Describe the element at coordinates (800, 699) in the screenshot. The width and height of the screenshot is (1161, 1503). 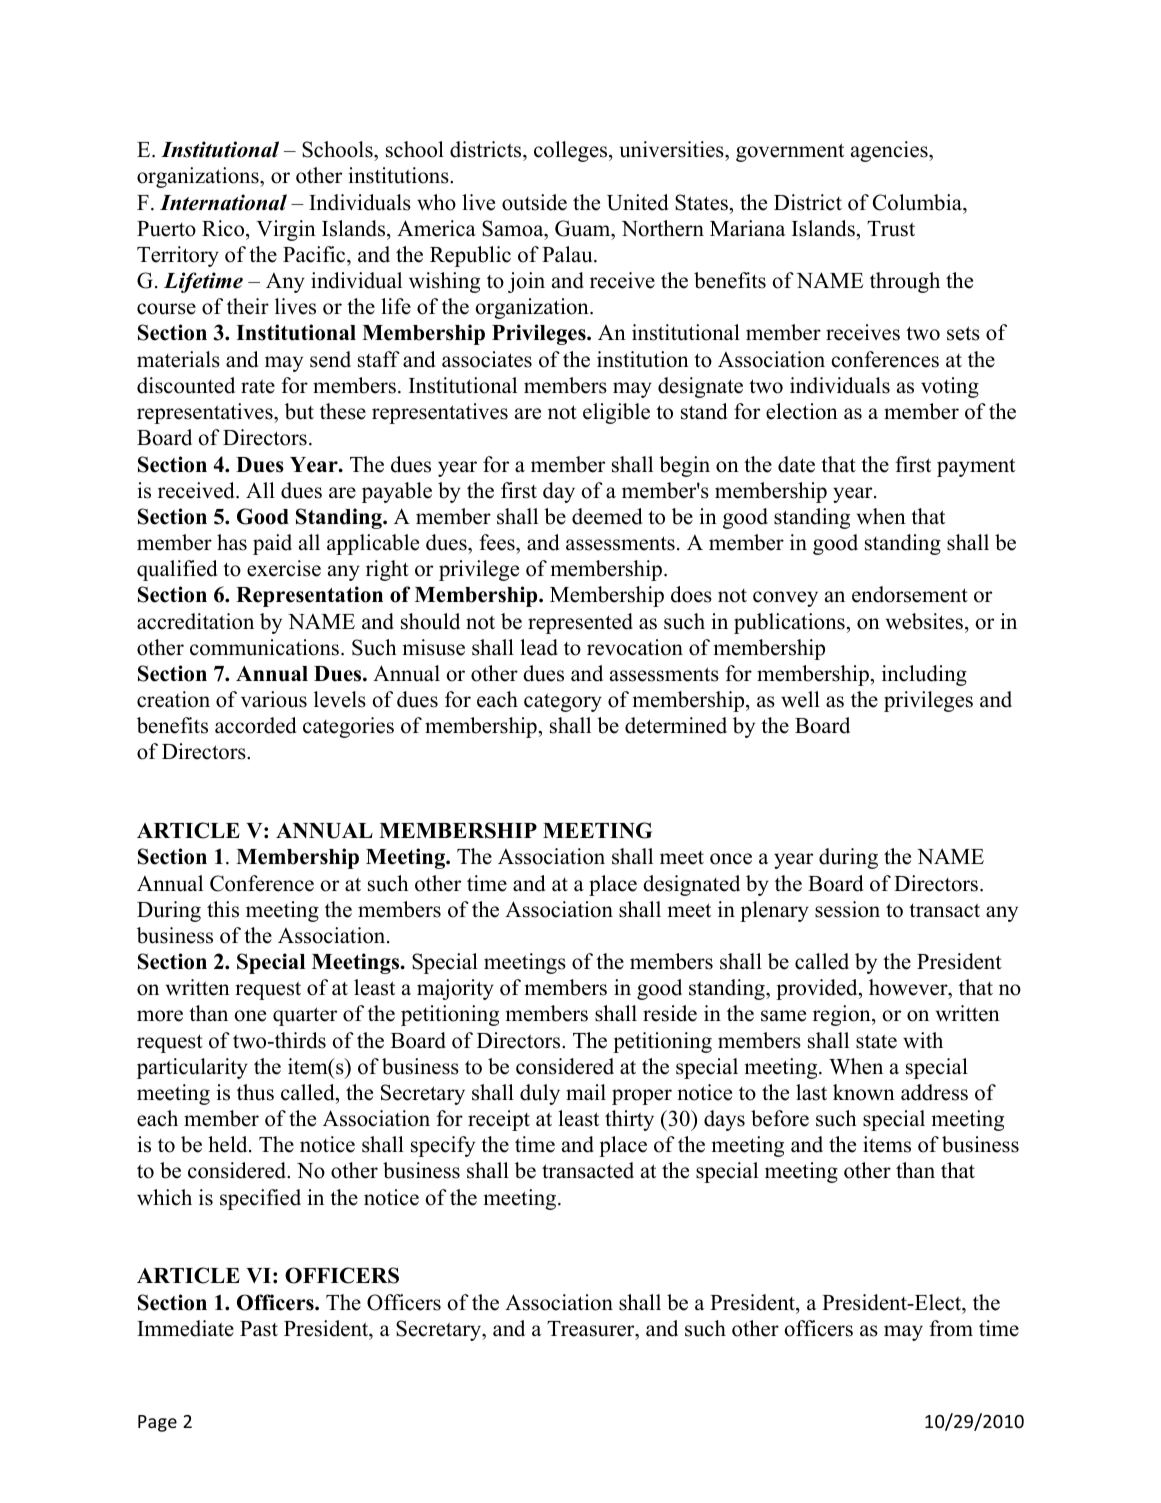
I see `well` at that location.
